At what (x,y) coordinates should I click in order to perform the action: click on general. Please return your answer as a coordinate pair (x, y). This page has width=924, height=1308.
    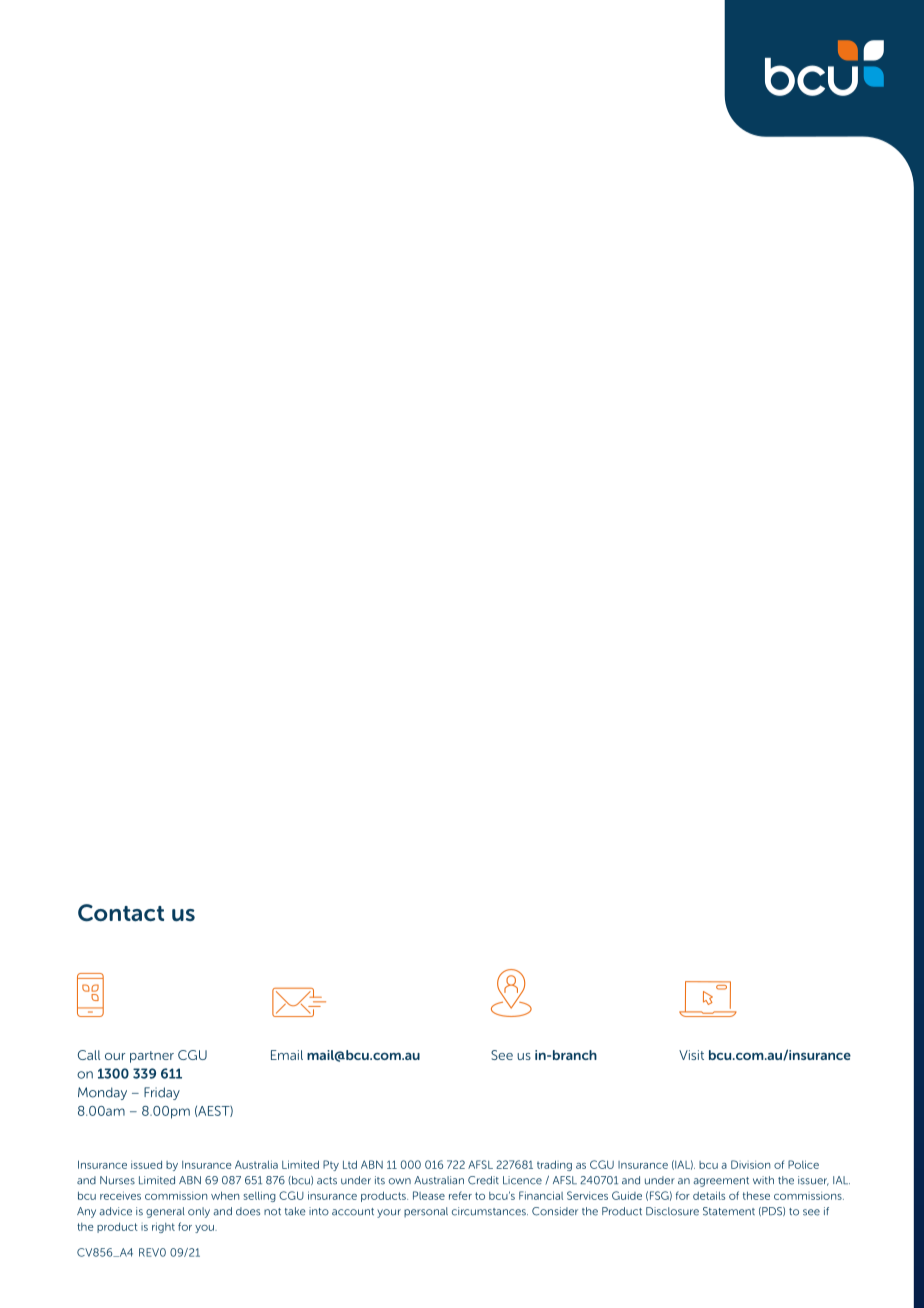
    Looking at the image, I should click on (165, 1212).
